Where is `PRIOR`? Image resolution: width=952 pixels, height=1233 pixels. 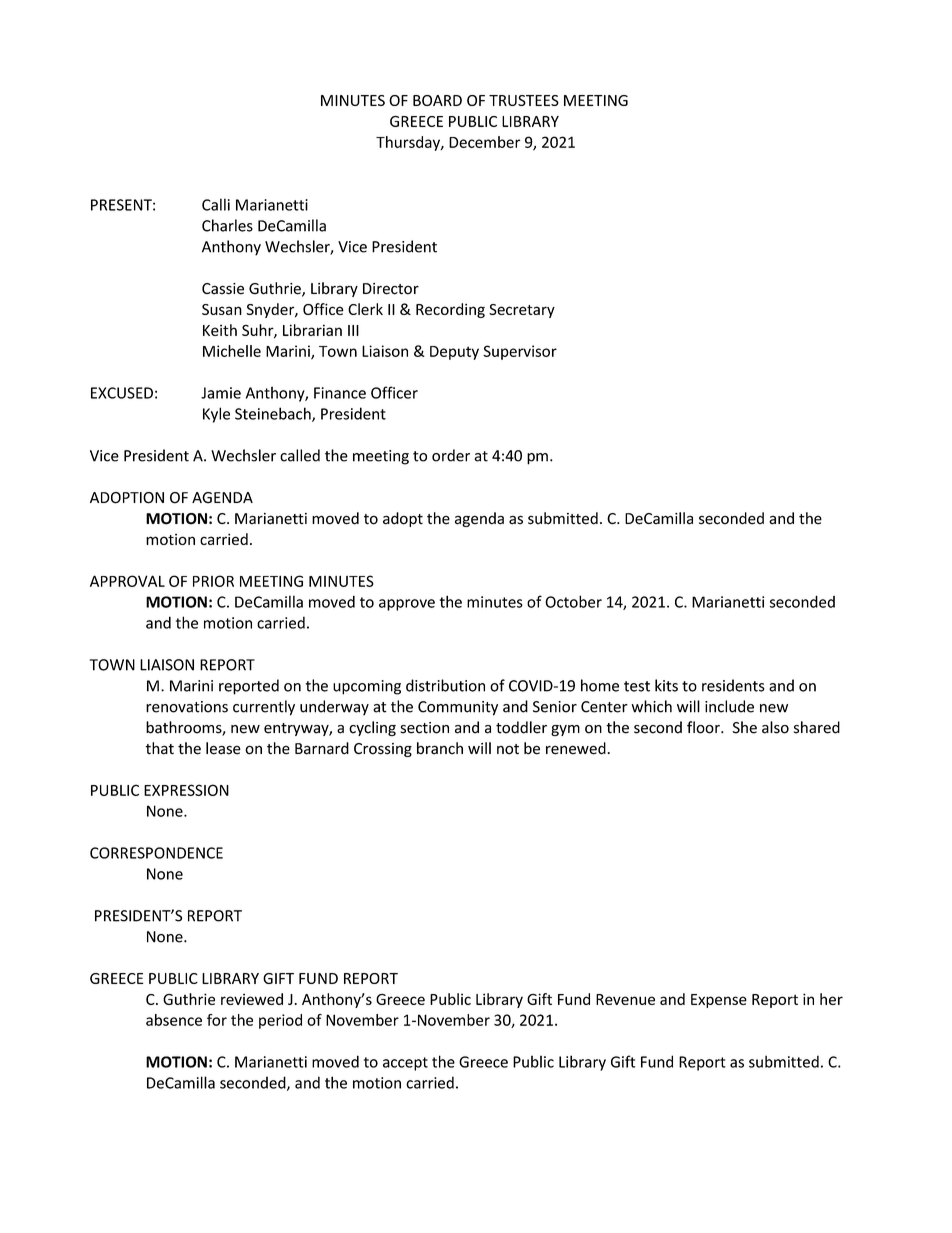 PRIOR is located at coordinates (213, 581).
